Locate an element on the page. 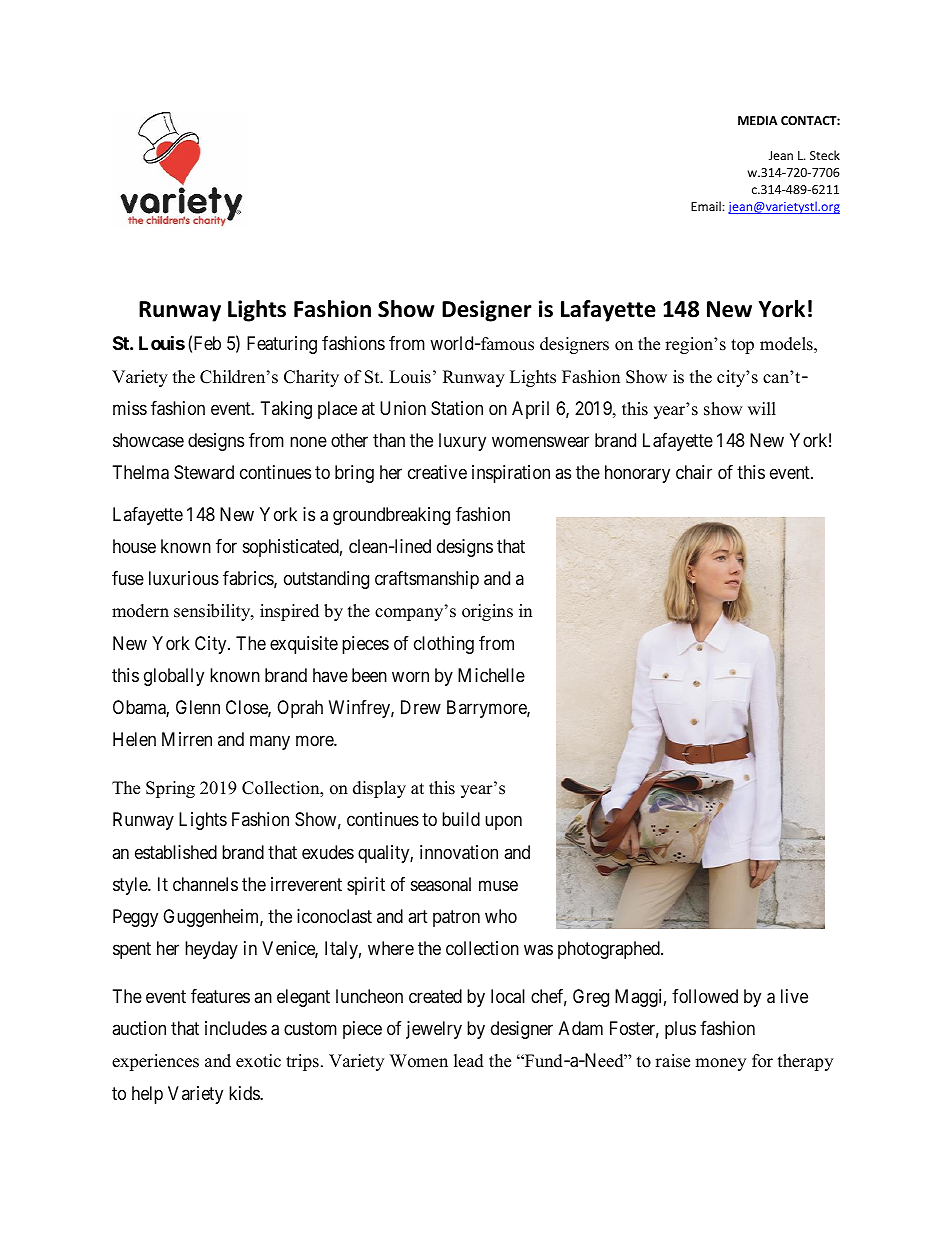  Steward is located at coordinates (204, 472).
